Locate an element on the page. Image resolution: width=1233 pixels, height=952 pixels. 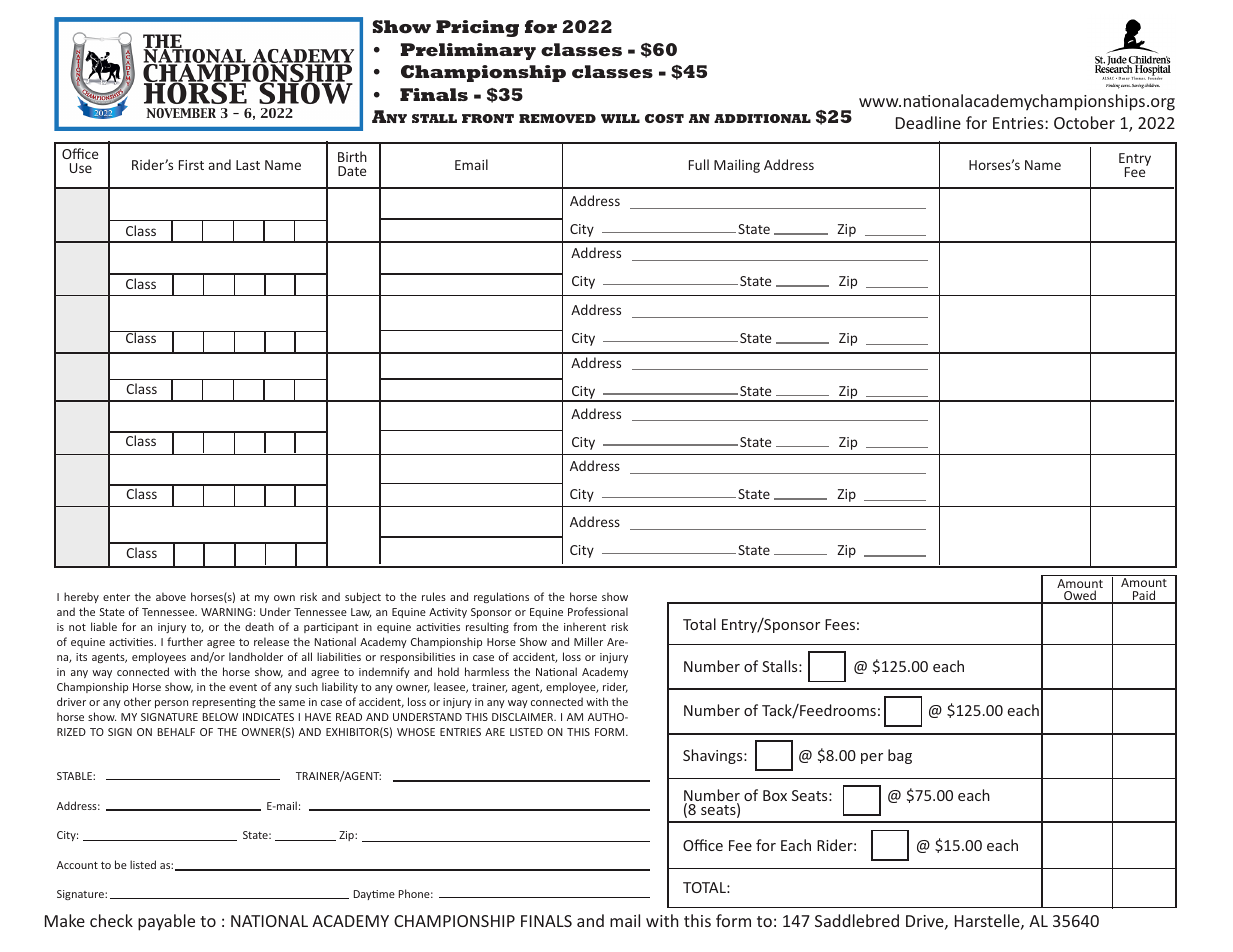
Professional is located at coordinates (598, 611).
